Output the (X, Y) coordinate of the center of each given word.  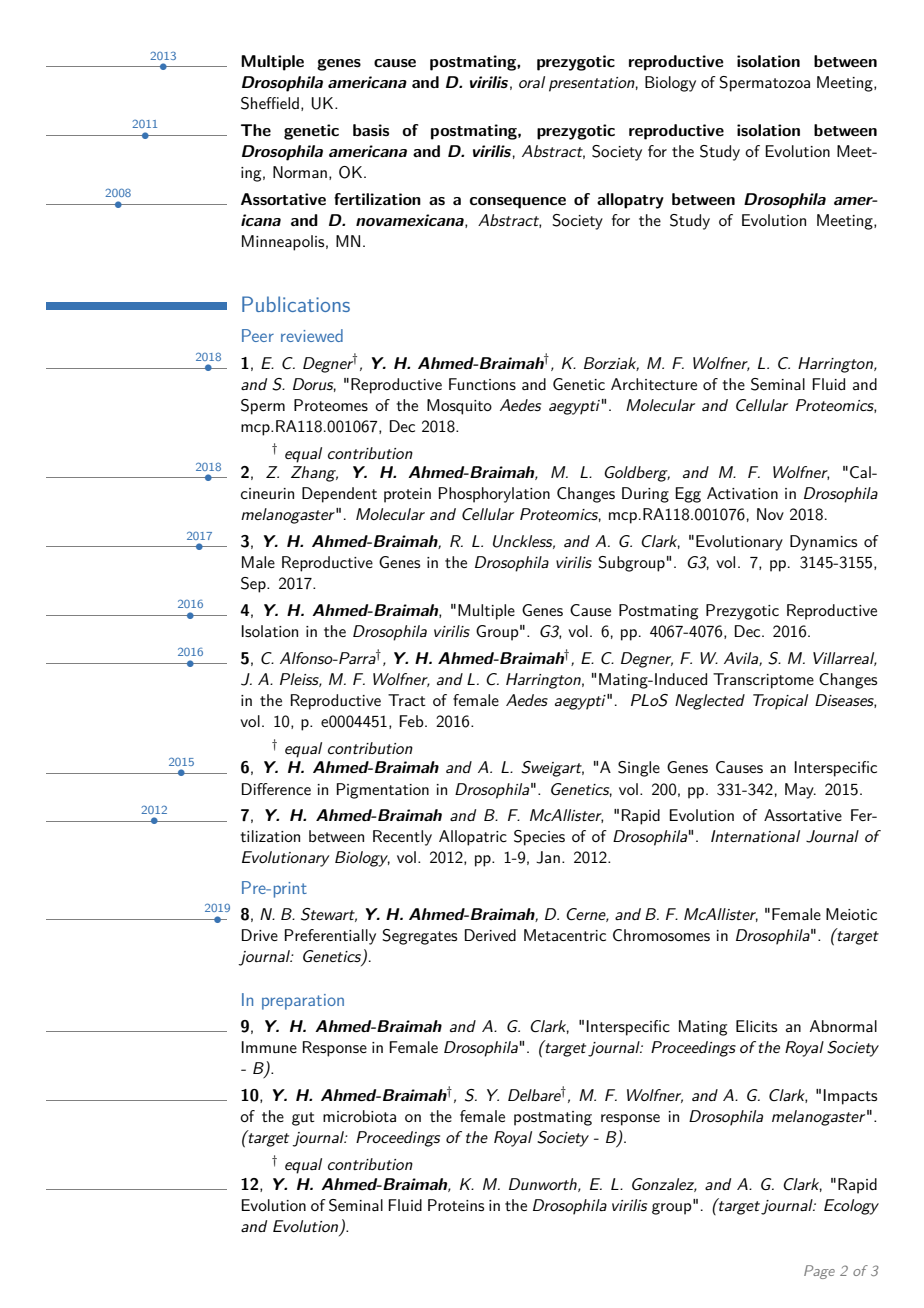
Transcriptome (763, 681)
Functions (482, 384)
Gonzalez (664, 1185)
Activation (742, 493)
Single (639, 769)
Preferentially (330, 937)
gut (303, 1119)
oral (532, 82)
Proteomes (331, 405)
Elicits (756, 1026)
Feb (412, 721)
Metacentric (565, 935)
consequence (518, 203)
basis (371, 130)
